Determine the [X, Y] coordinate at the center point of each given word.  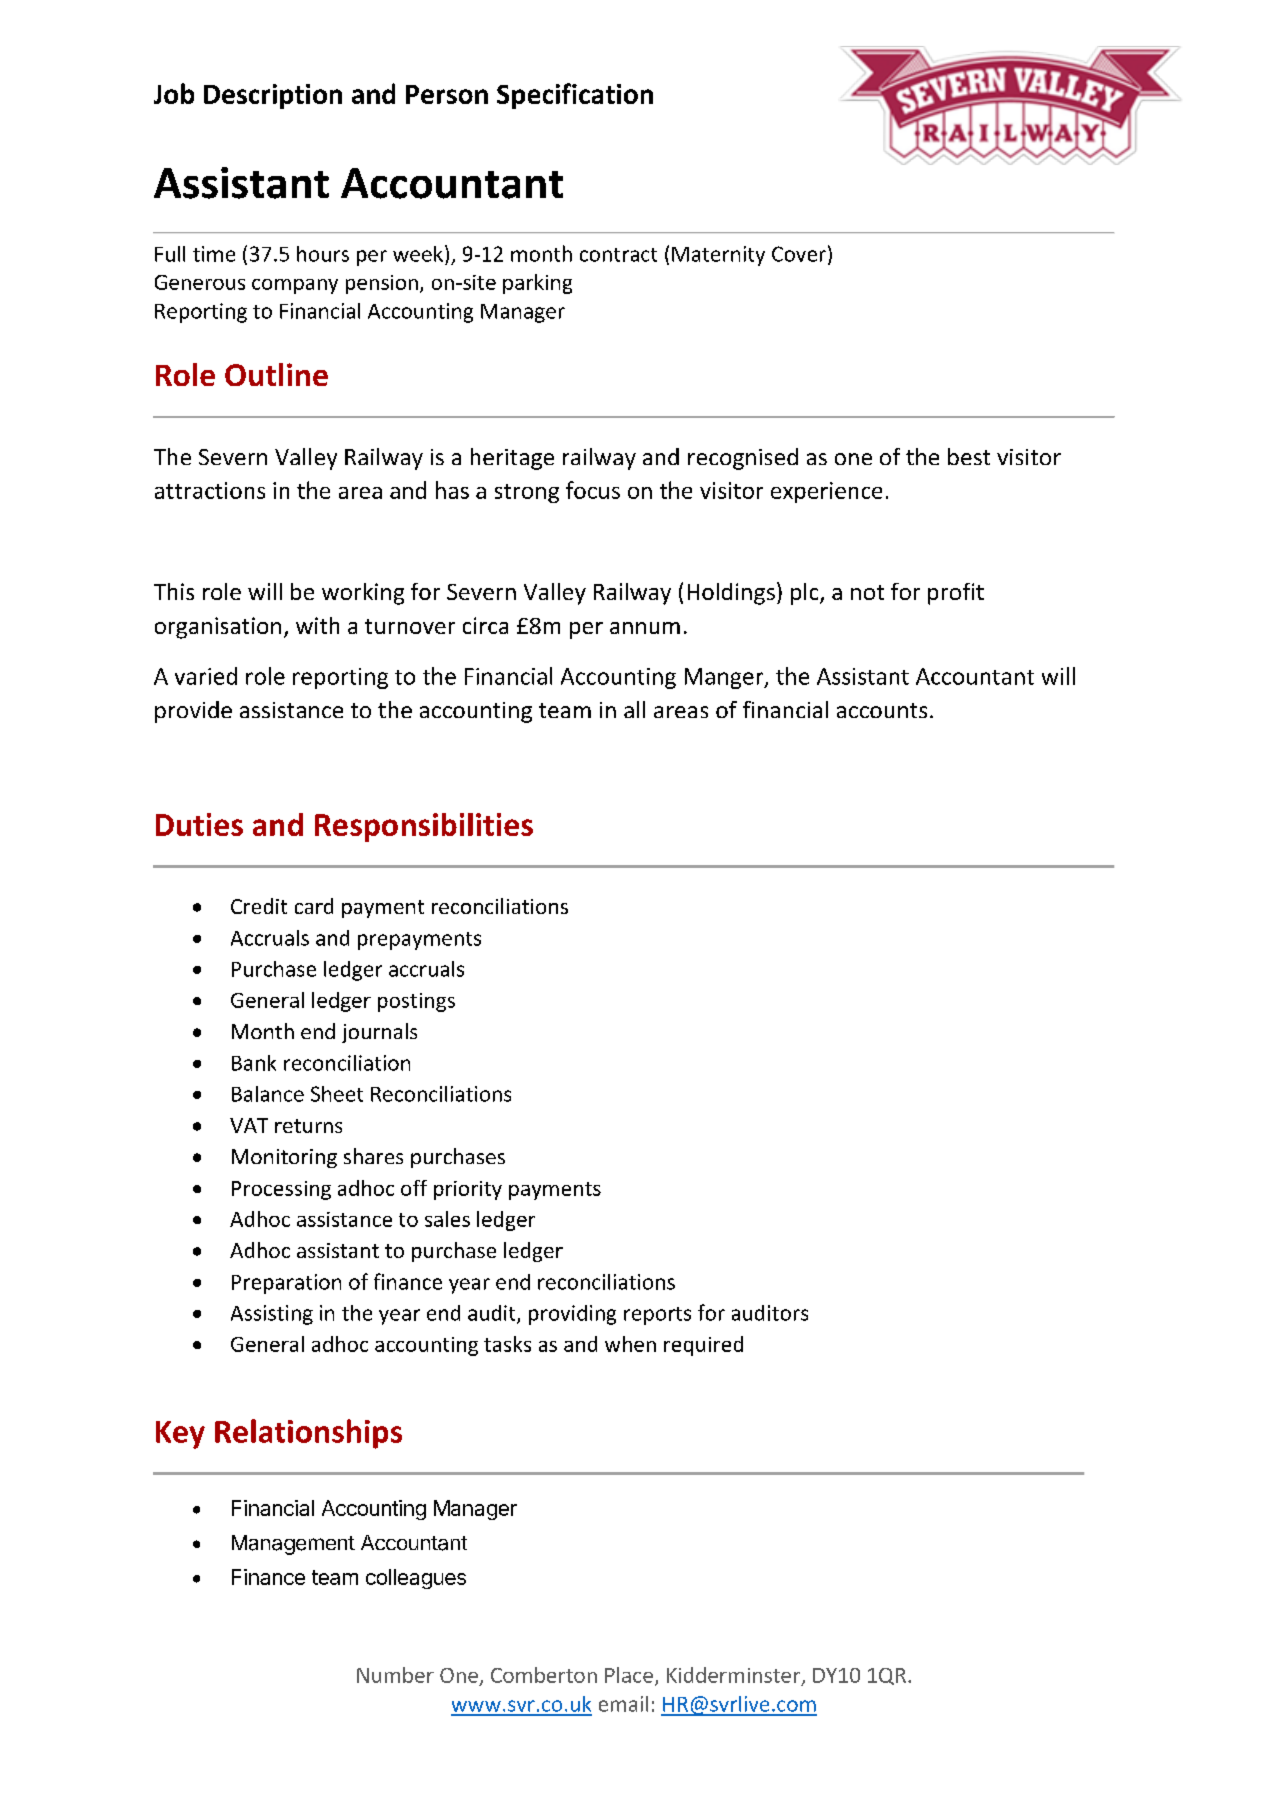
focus [593, 490]
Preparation [286, 1284]
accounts [882, 710]
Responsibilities [424, 827]
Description [273, 96]
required [703, 1346]
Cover [799, 254]
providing [572, 1315]
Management [293, 1545]
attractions [210, 490]
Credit [259, 906]
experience [826, 492]
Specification [575, 96]
